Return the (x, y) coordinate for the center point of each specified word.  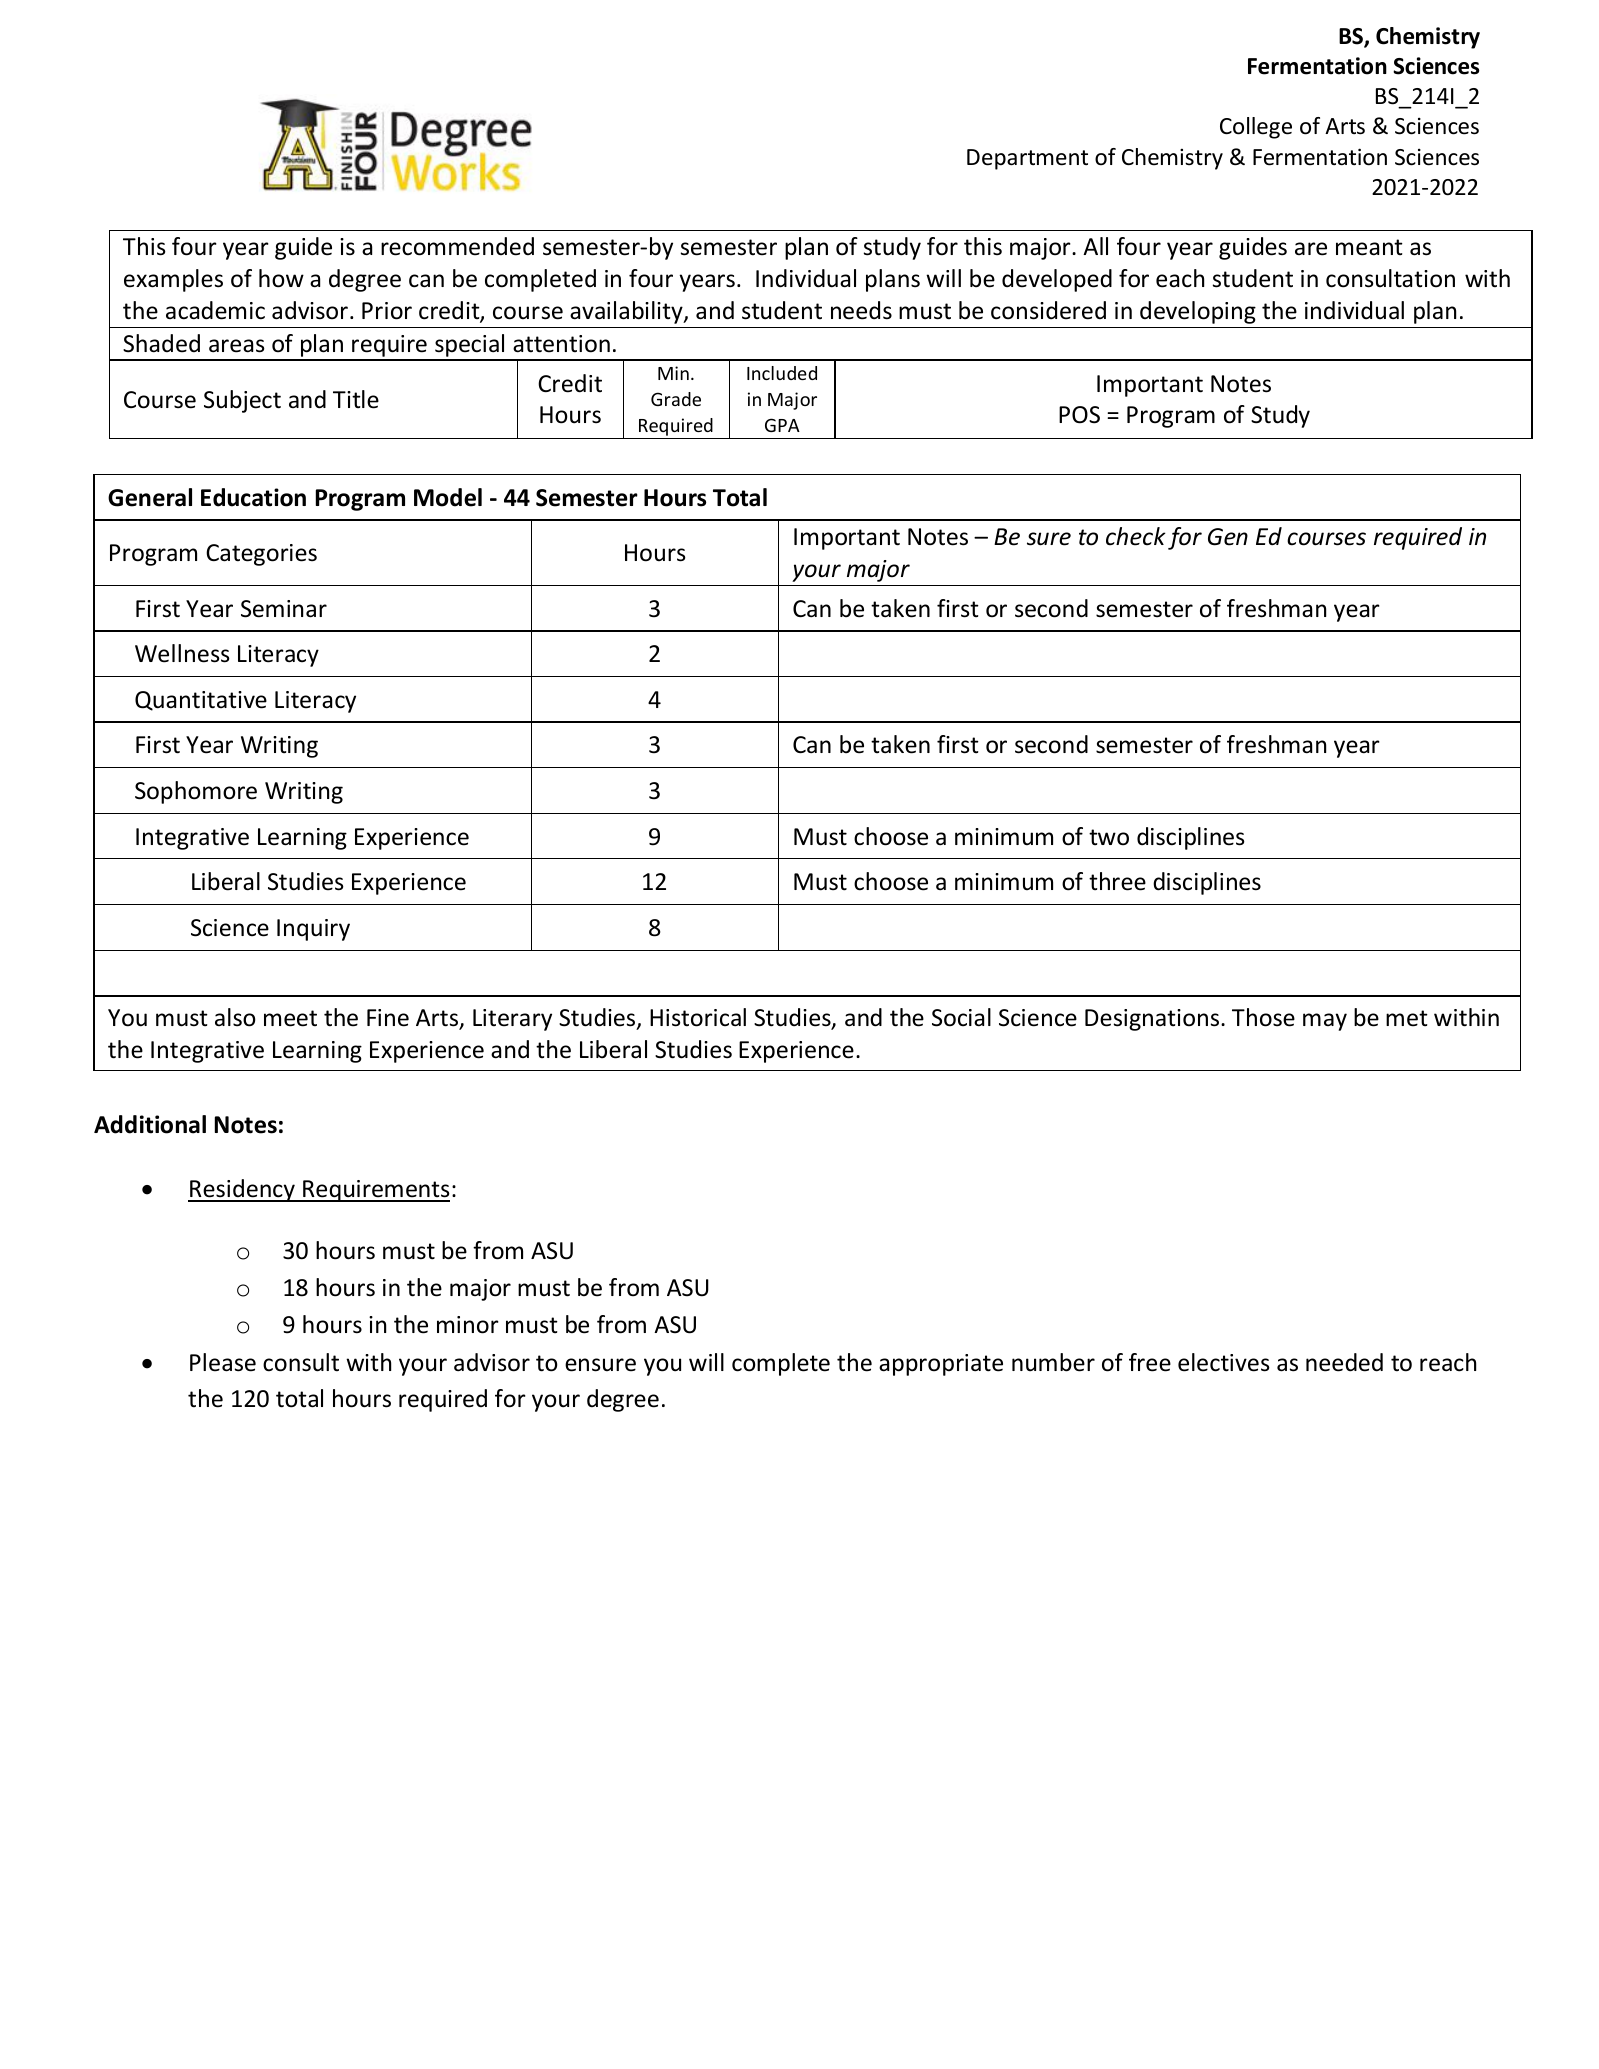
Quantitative (201, 701)
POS (1079, 415)
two (1109, 837)
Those (1263, 1017)
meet (290, 1018)
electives (1224, 1362)
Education (253, 497)
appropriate (941, 1365)
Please (223, 1362)
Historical (698, 1017)
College (1256, 128)
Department (1027, 159)
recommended (457, 246)
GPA (782, 425)
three (1117, 881)
